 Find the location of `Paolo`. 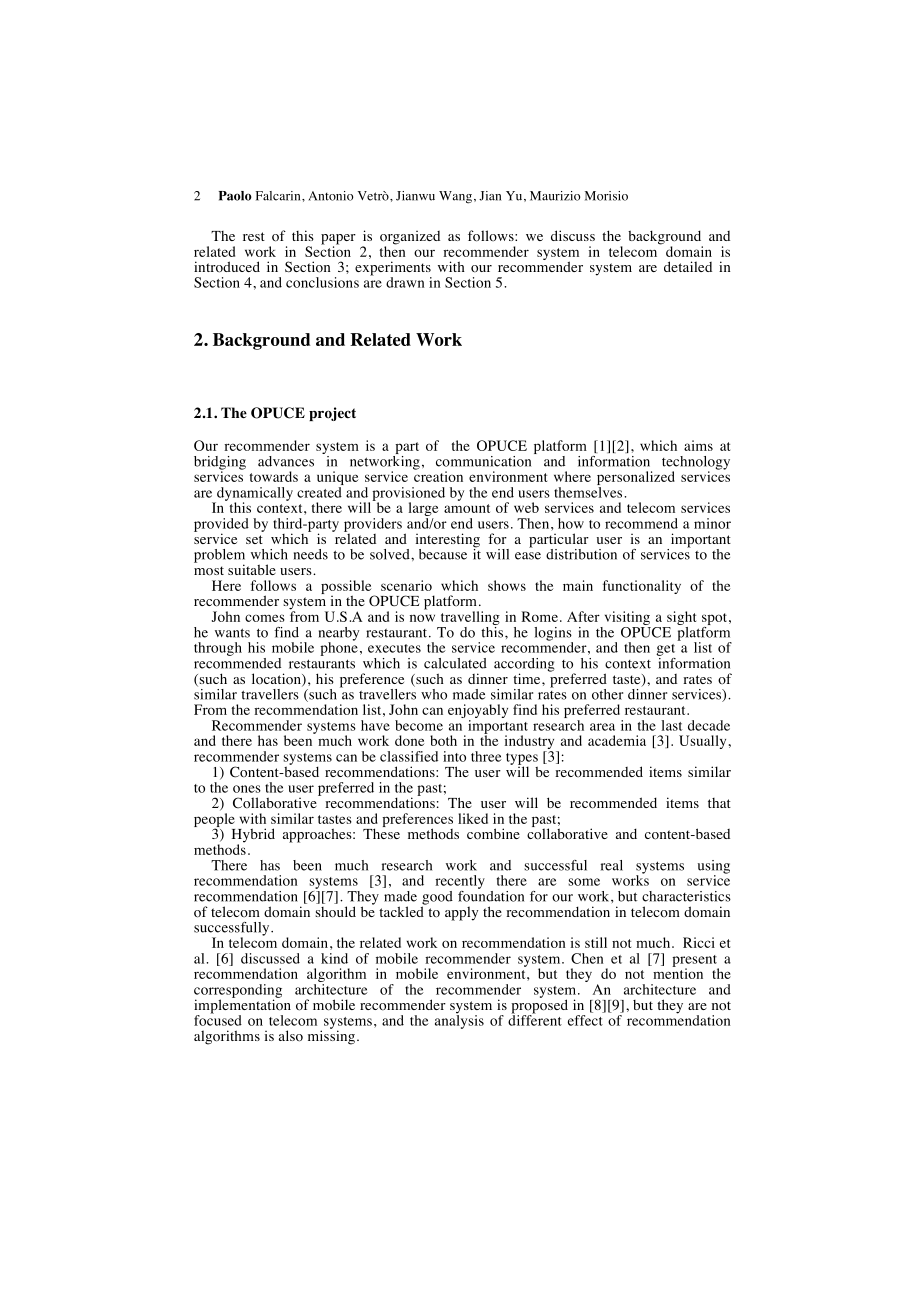

Paolo is located at coordinates (235, 196).
